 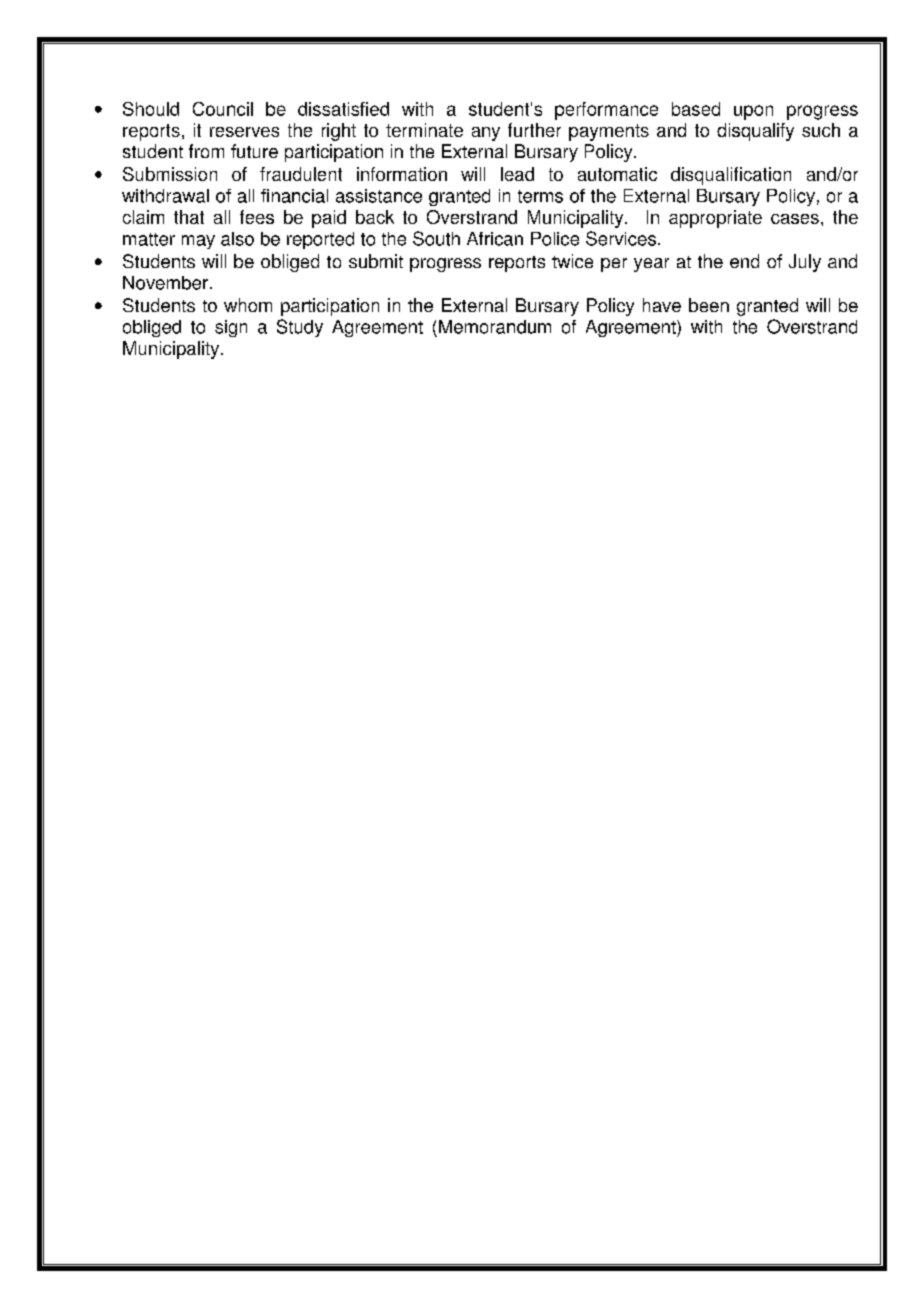 I want to click on upon, so click(x=753, y=112).
